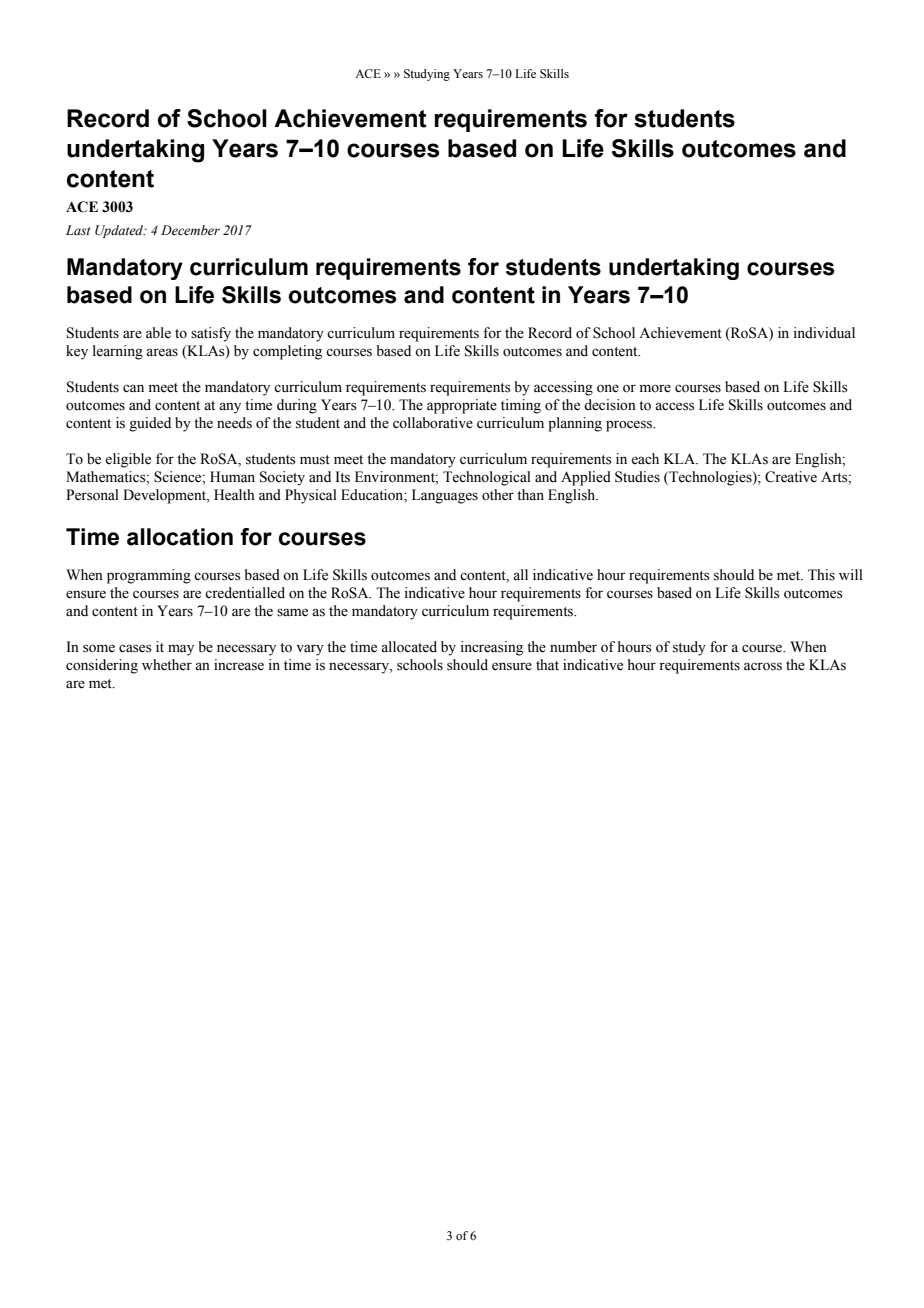 The image size is (924, 1308). Describe the element at coordinates (162, 352) in the page. I see `areas` at that location.
